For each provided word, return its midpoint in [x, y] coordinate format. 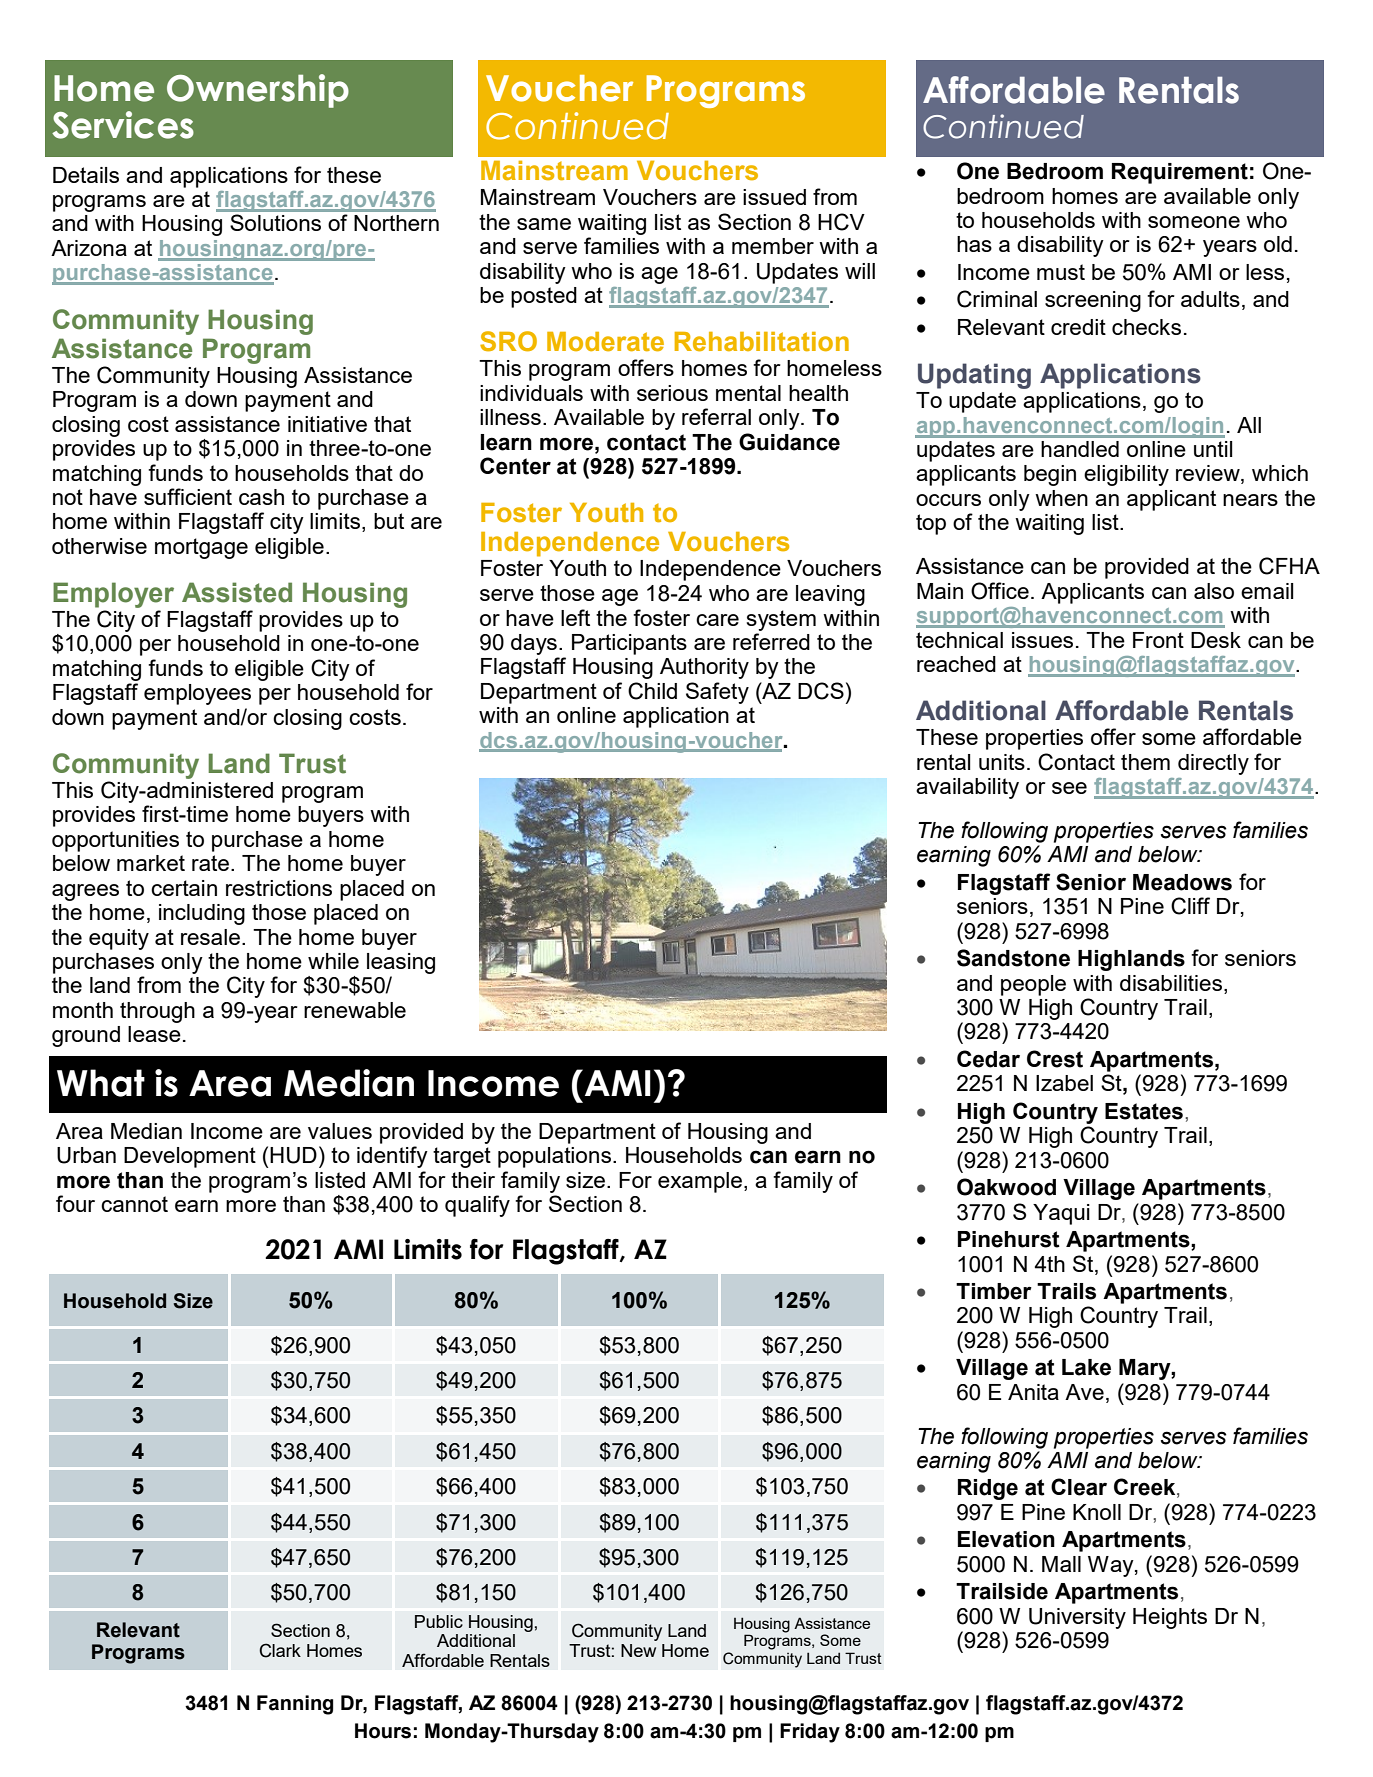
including [202, 914]
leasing [401, 963]
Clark [280, 1650]
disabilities [1171, 983]
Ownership [258, 91]
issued [774, 197]
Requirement [1180, 173]
